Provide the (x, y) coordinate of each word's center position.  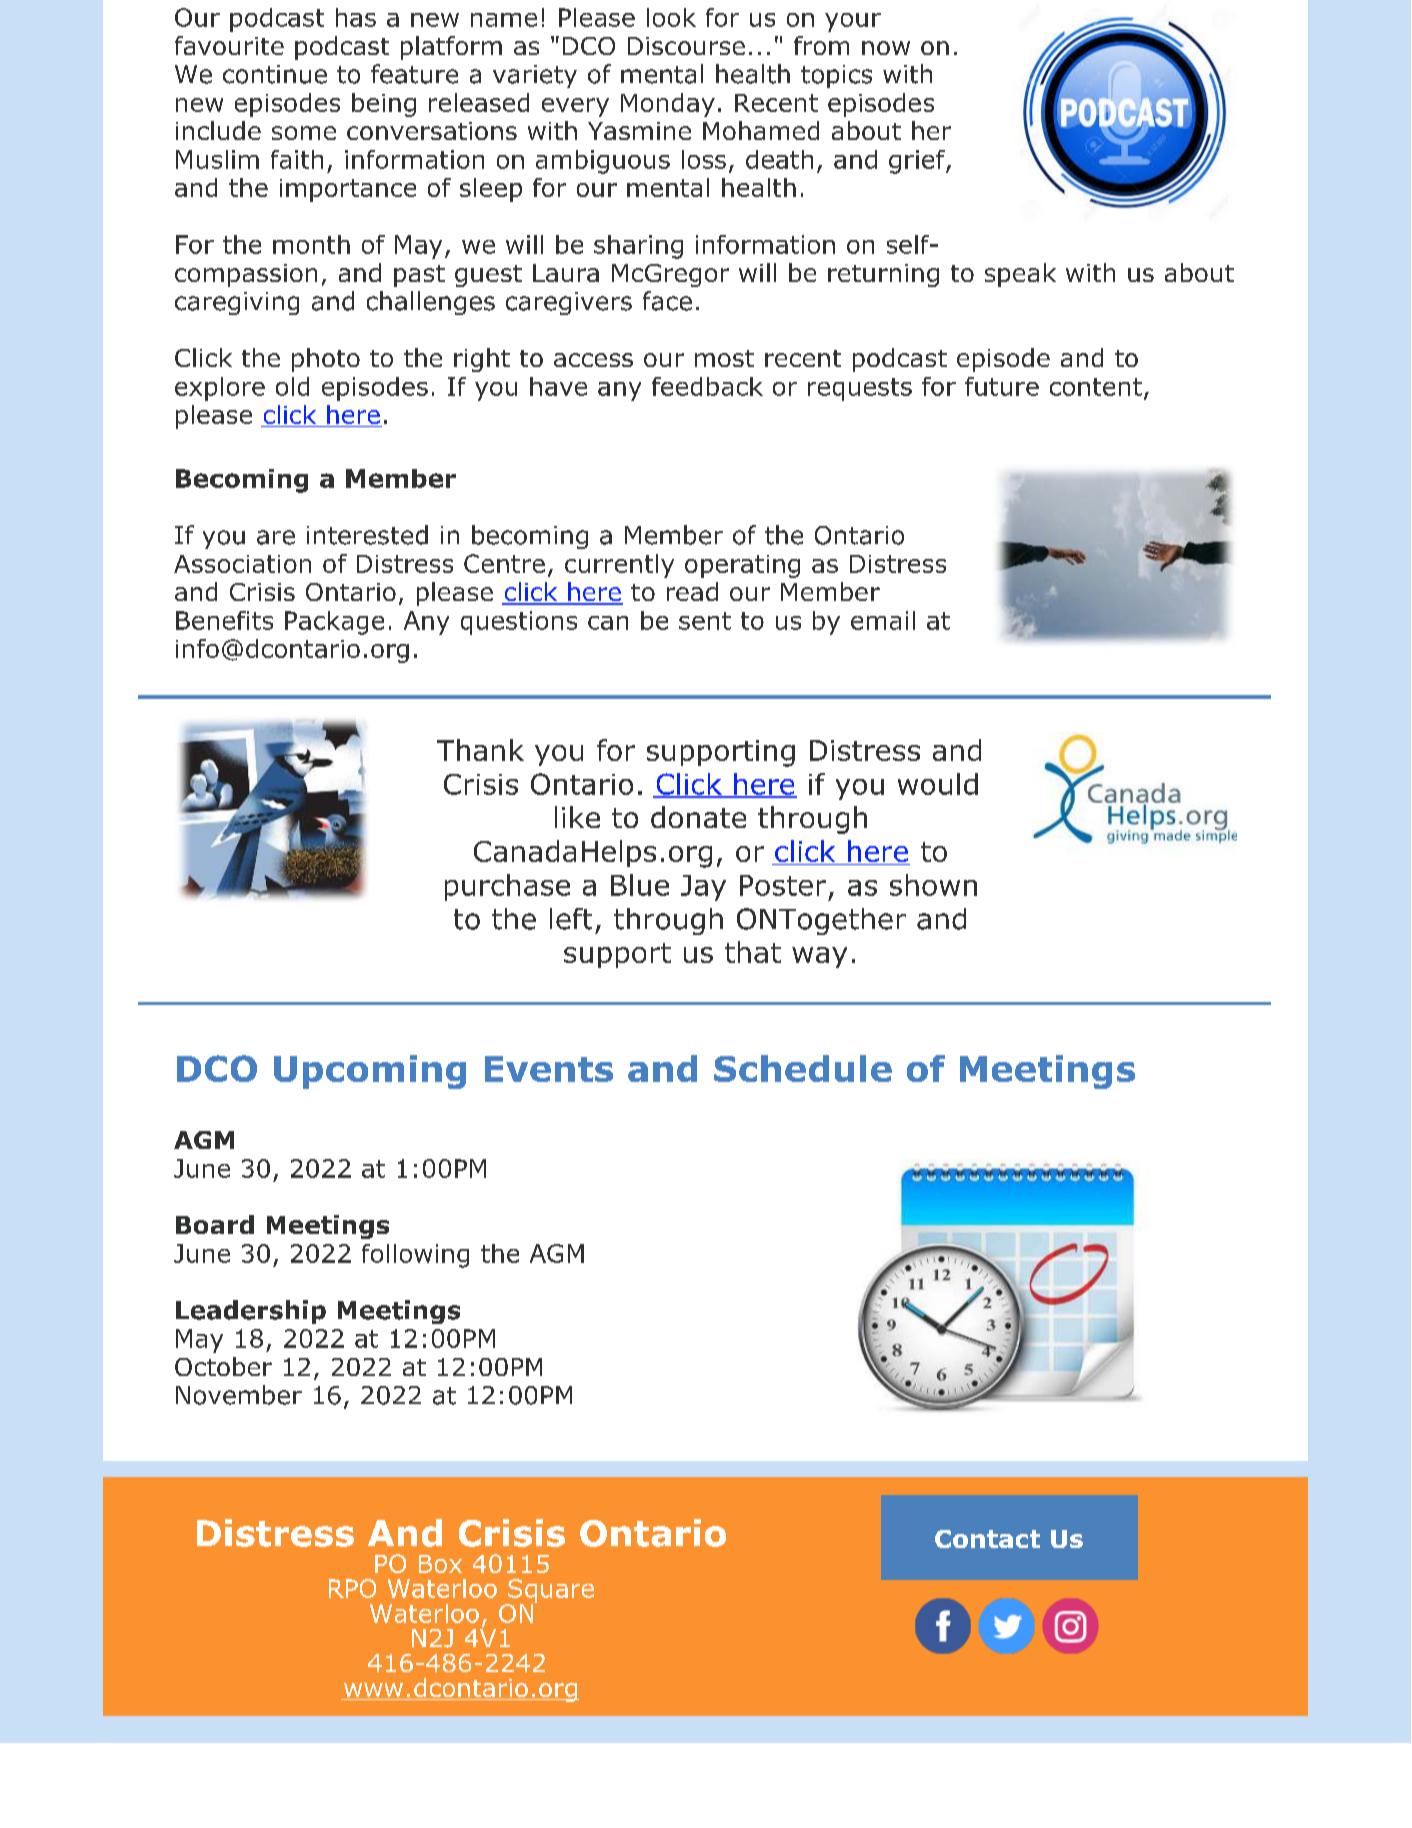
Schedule (803, 1068)
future (1002, 386)
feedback (707, 386)
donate (698, 817)
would (938, 784)
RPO (352, 1588)
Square (550, 1592)
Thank (480, 750)
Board (215, 1224)
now (886, 48)
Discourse (686, 46)
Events (549, 1069)
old (292, 386)
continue (275, 74)
